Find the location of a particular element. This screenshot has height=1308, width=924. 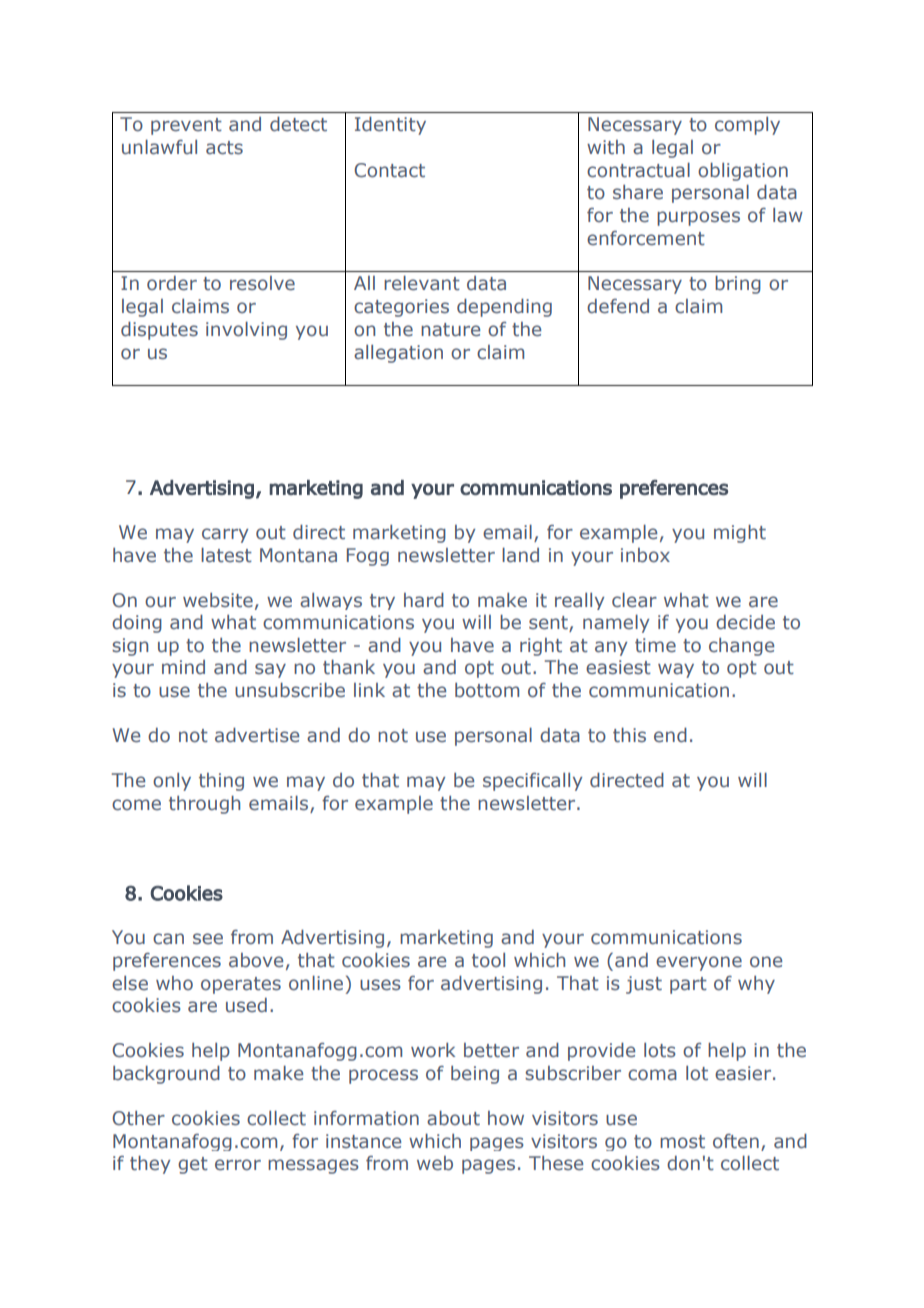

get is located at coordinates (193, 1165).
